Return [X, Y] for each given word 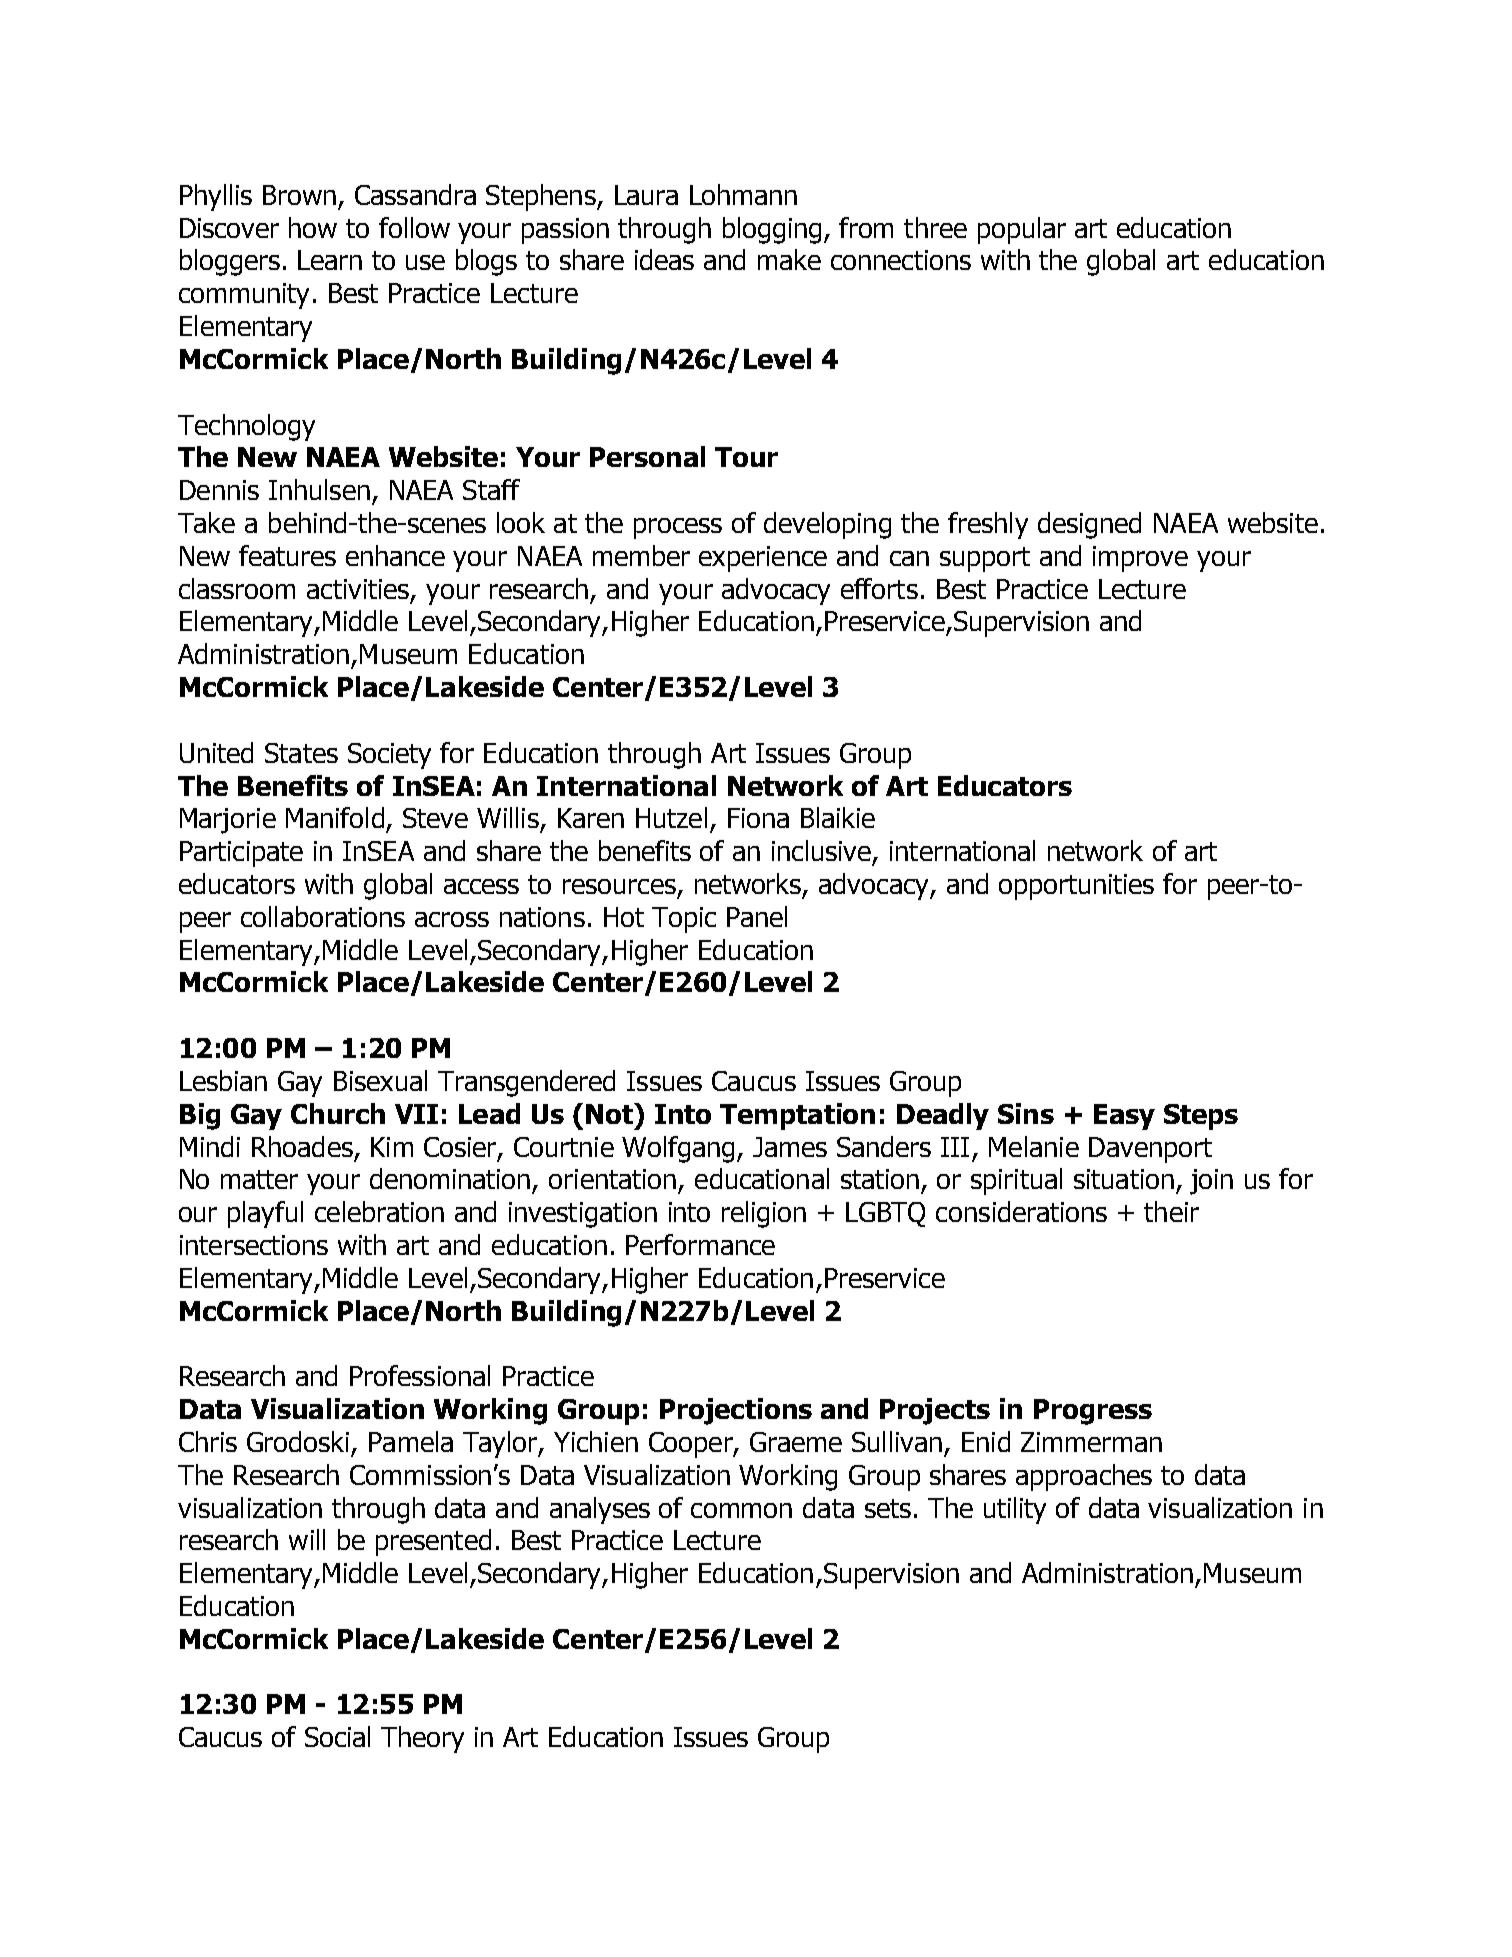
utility [1015, 1510]
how [313, 227]
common [741, 1510]
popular [1022, 230]
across [452, 919]
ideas [664, 259]
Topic [684, 920]
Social [337, 1736]
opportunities [1076, 887]
